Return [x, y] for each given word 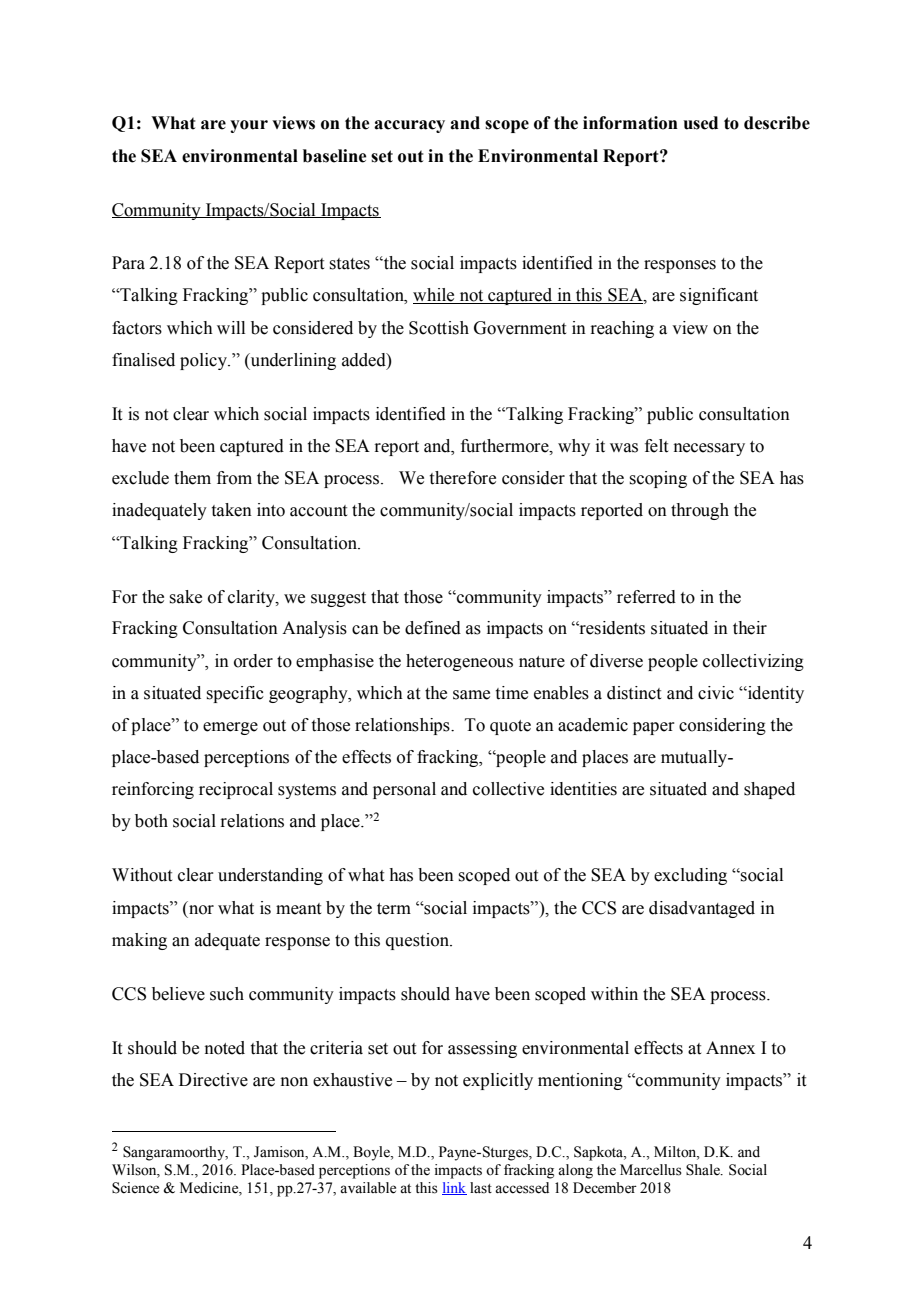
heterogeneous [459, 662]
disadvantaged [702, 909]
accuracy [409, 126]
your [249, 126]
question [419, 941]
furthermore [506, 446]
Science [135, 1188]
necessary [709, 449]
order [253, 661]
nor [201, 910]
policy [204, 361]
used [701, 123]
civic [716, 693]
